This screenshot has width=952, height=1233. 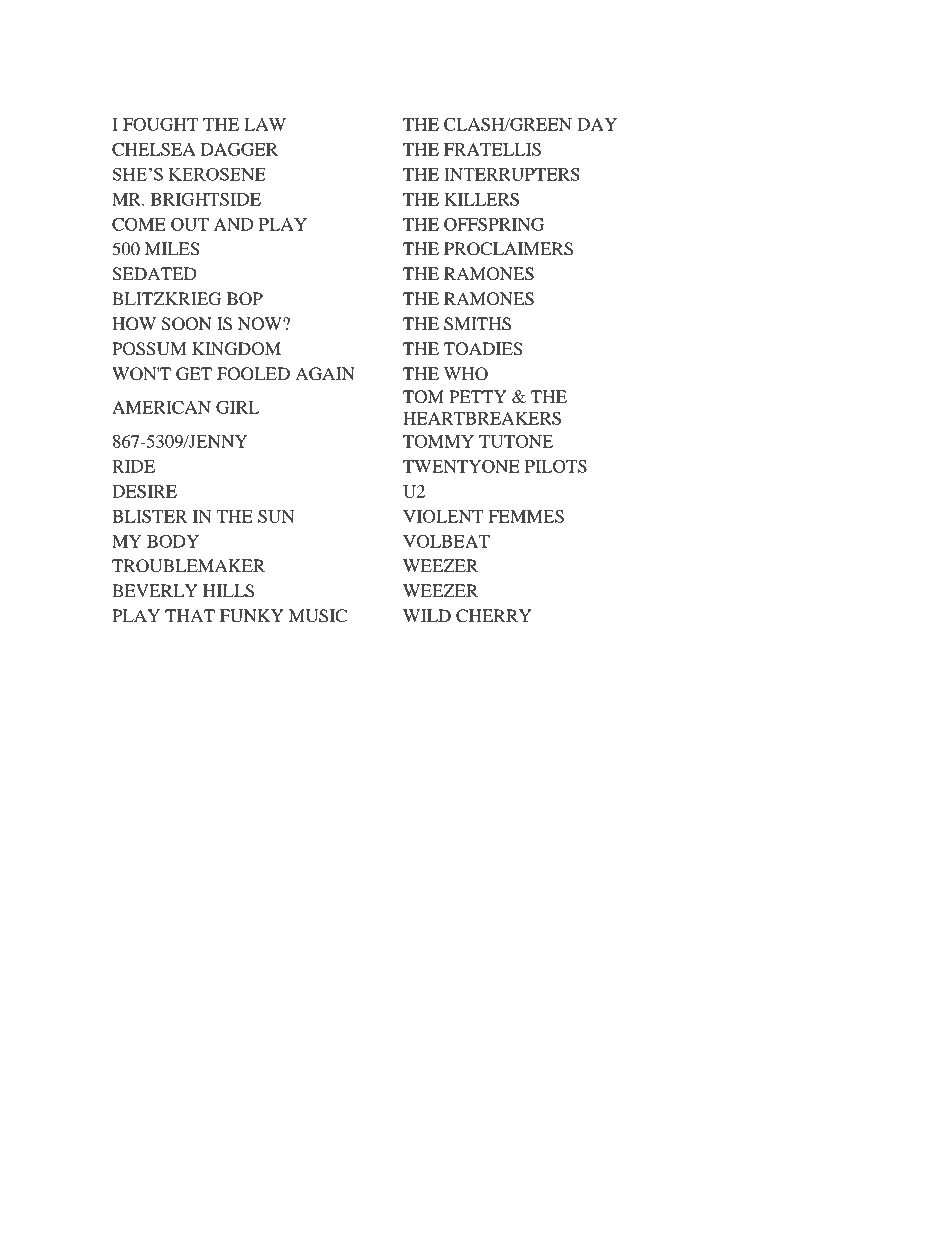 I want to click on BLITZKRIEG, so click(x=166, y=299).
